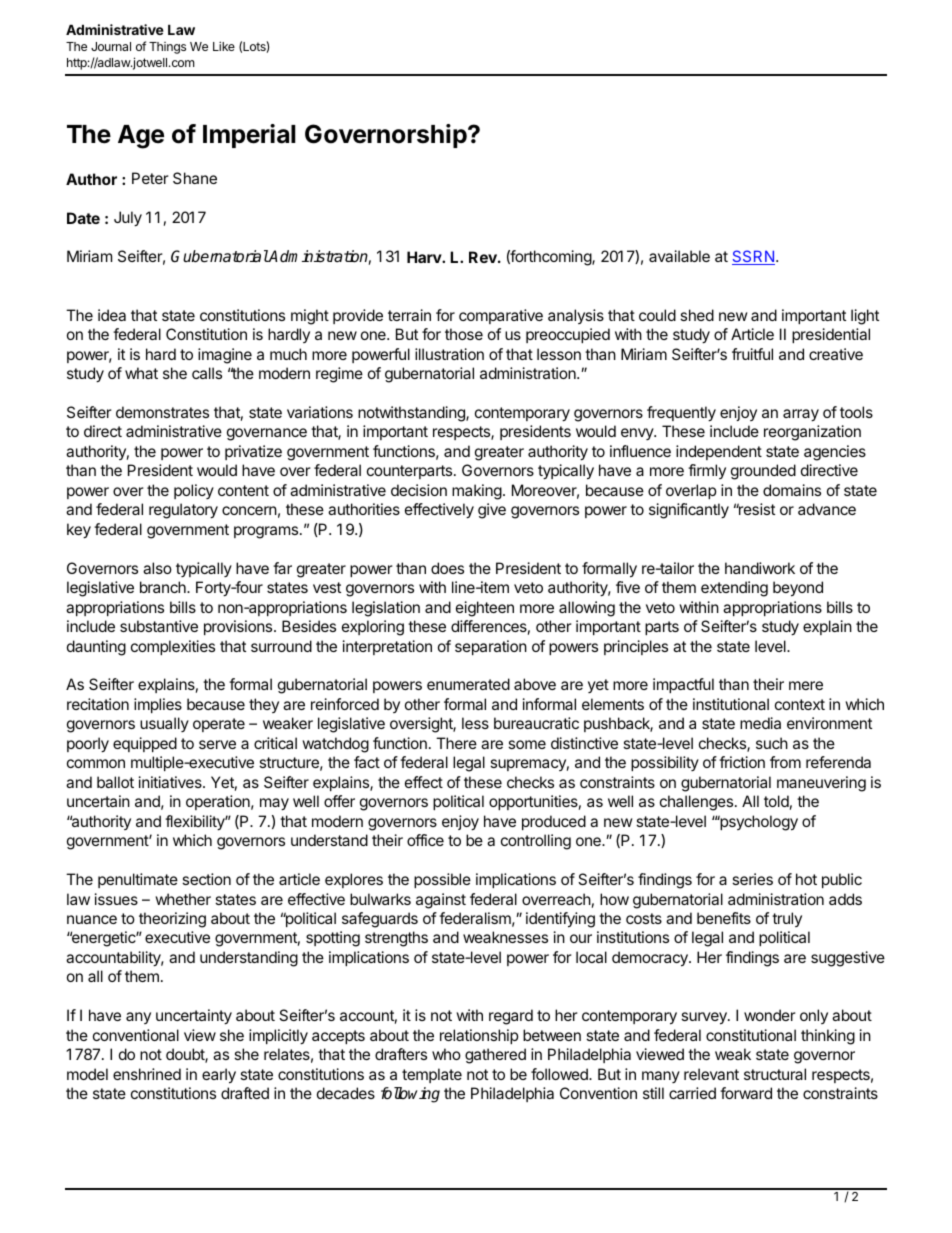  I want to click on available, so click(679, 256).
